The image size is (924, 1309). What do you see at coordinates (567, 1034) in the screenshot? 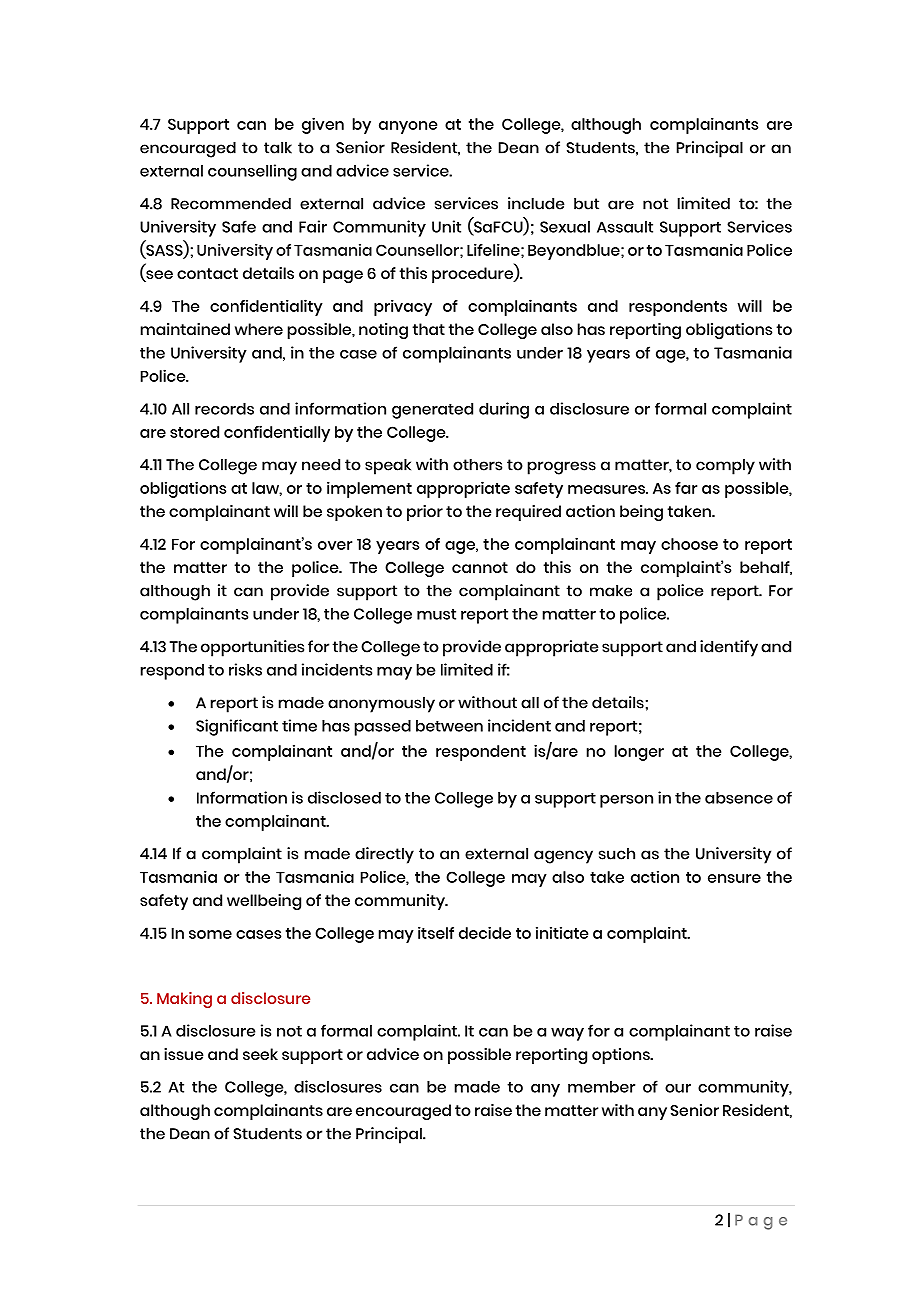
I see `way` at bounding box center [567, 1034].
